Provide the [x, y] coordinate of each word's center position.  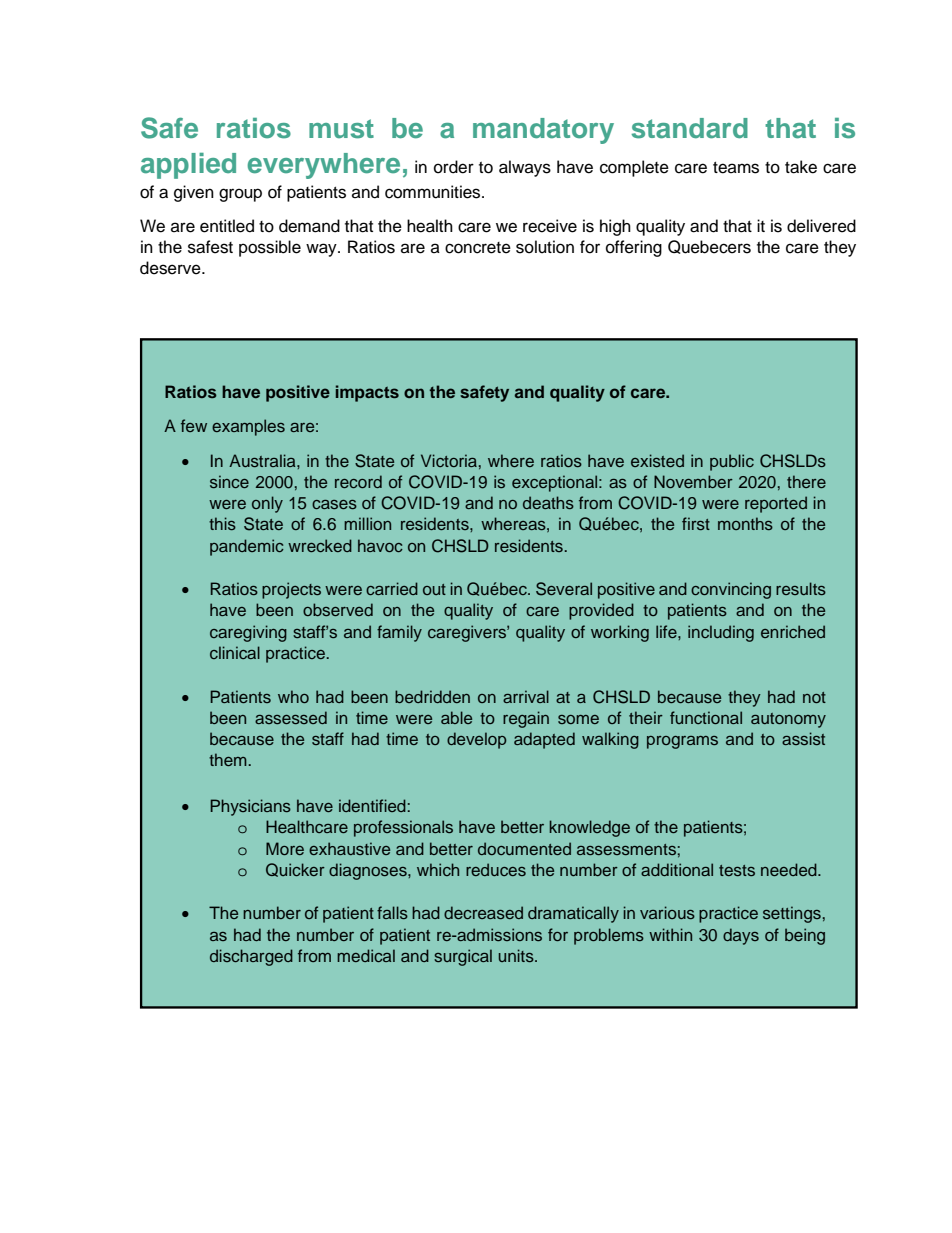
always [525, 168]
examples [248, 427]
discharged [251, 957]
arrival [526, 696]
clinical [235, 652]
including [721, 633]
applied [188, 166]
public [732, 462]
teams [736, 168]
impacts [367, 393]
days [741, 936]
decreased [483, 912]
